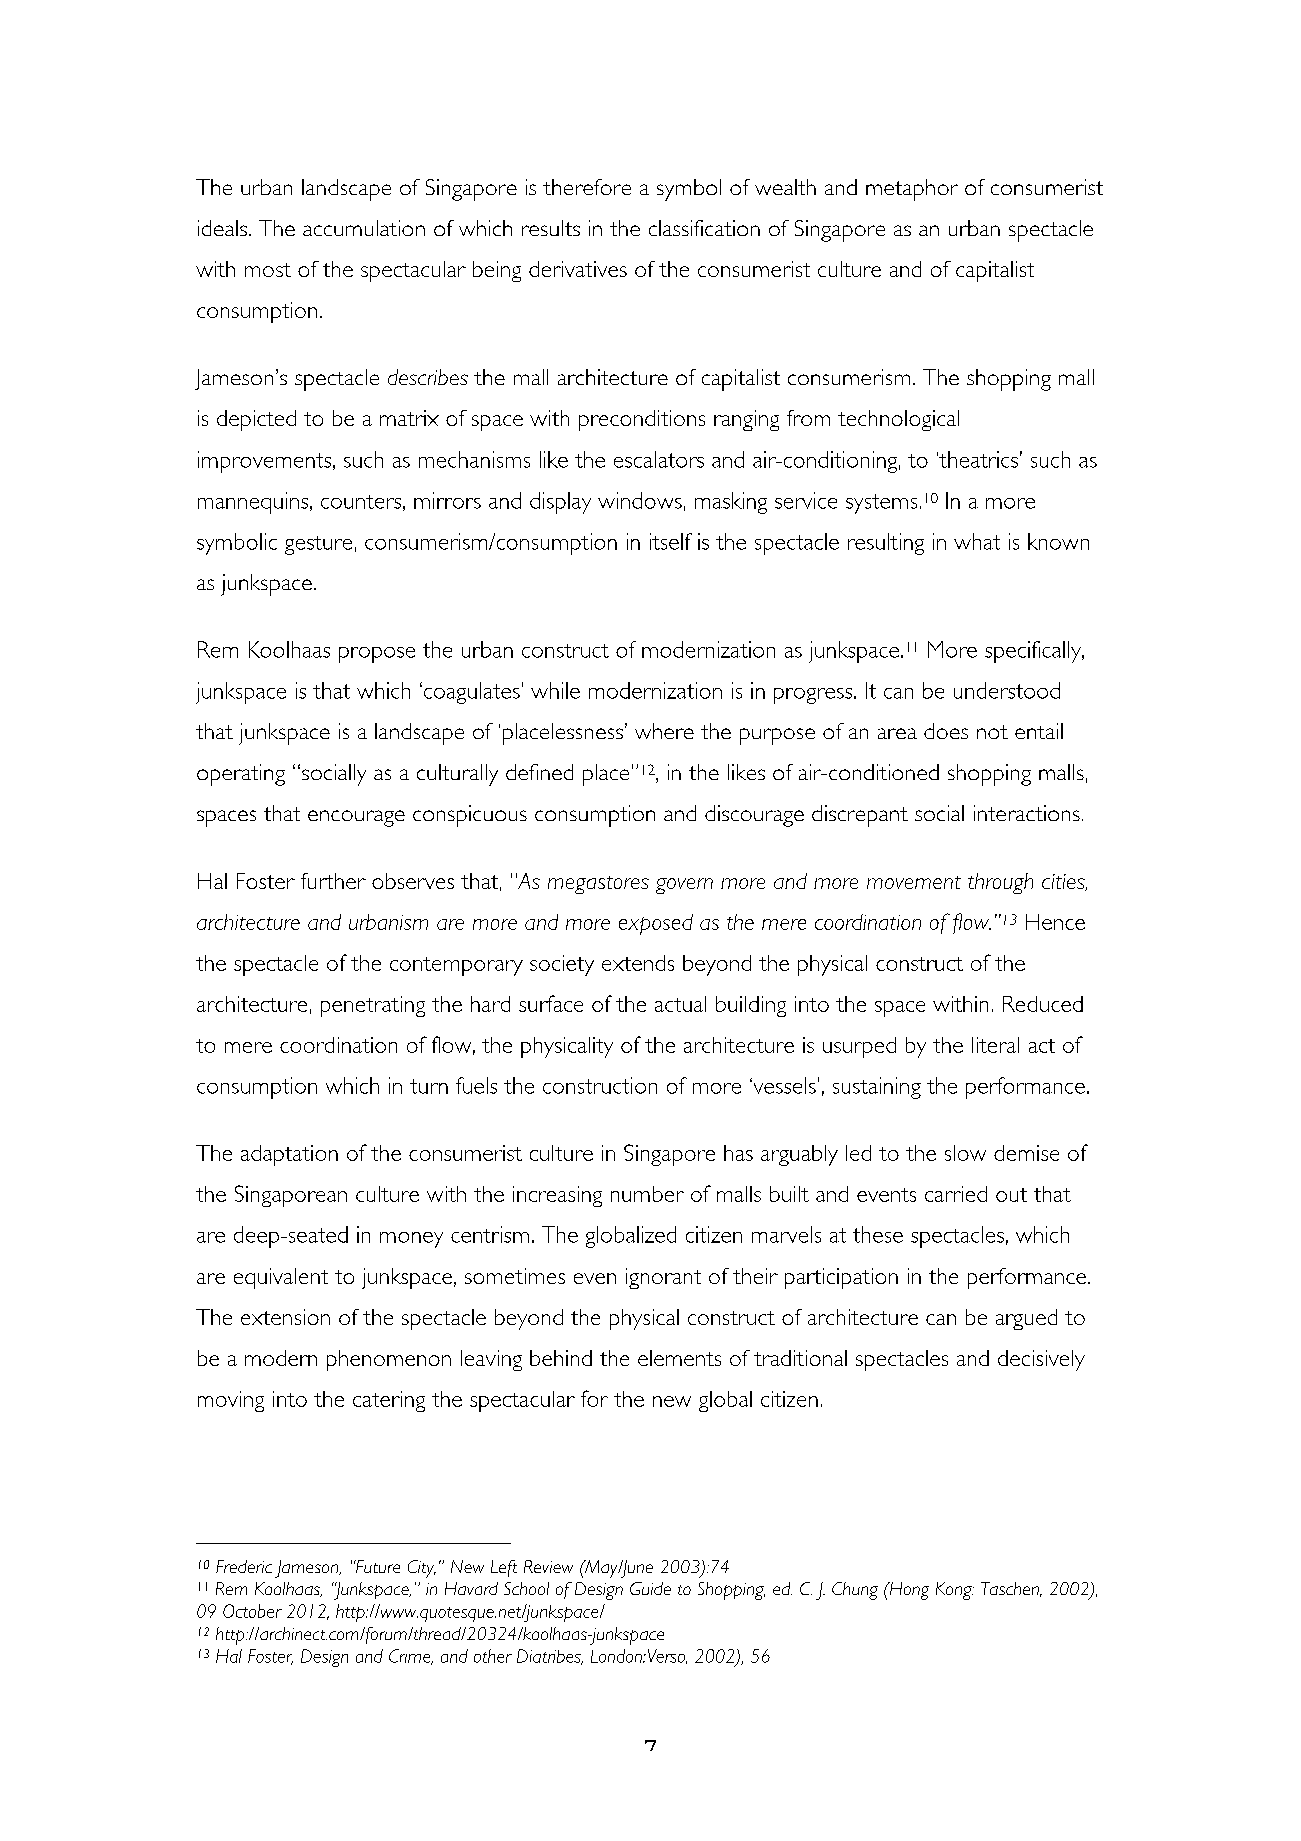 This page has height=1841, width=1301. What do you see at coordinates (356, 818) in the page?
I see `encourage` at bounding box center [356, 818].
